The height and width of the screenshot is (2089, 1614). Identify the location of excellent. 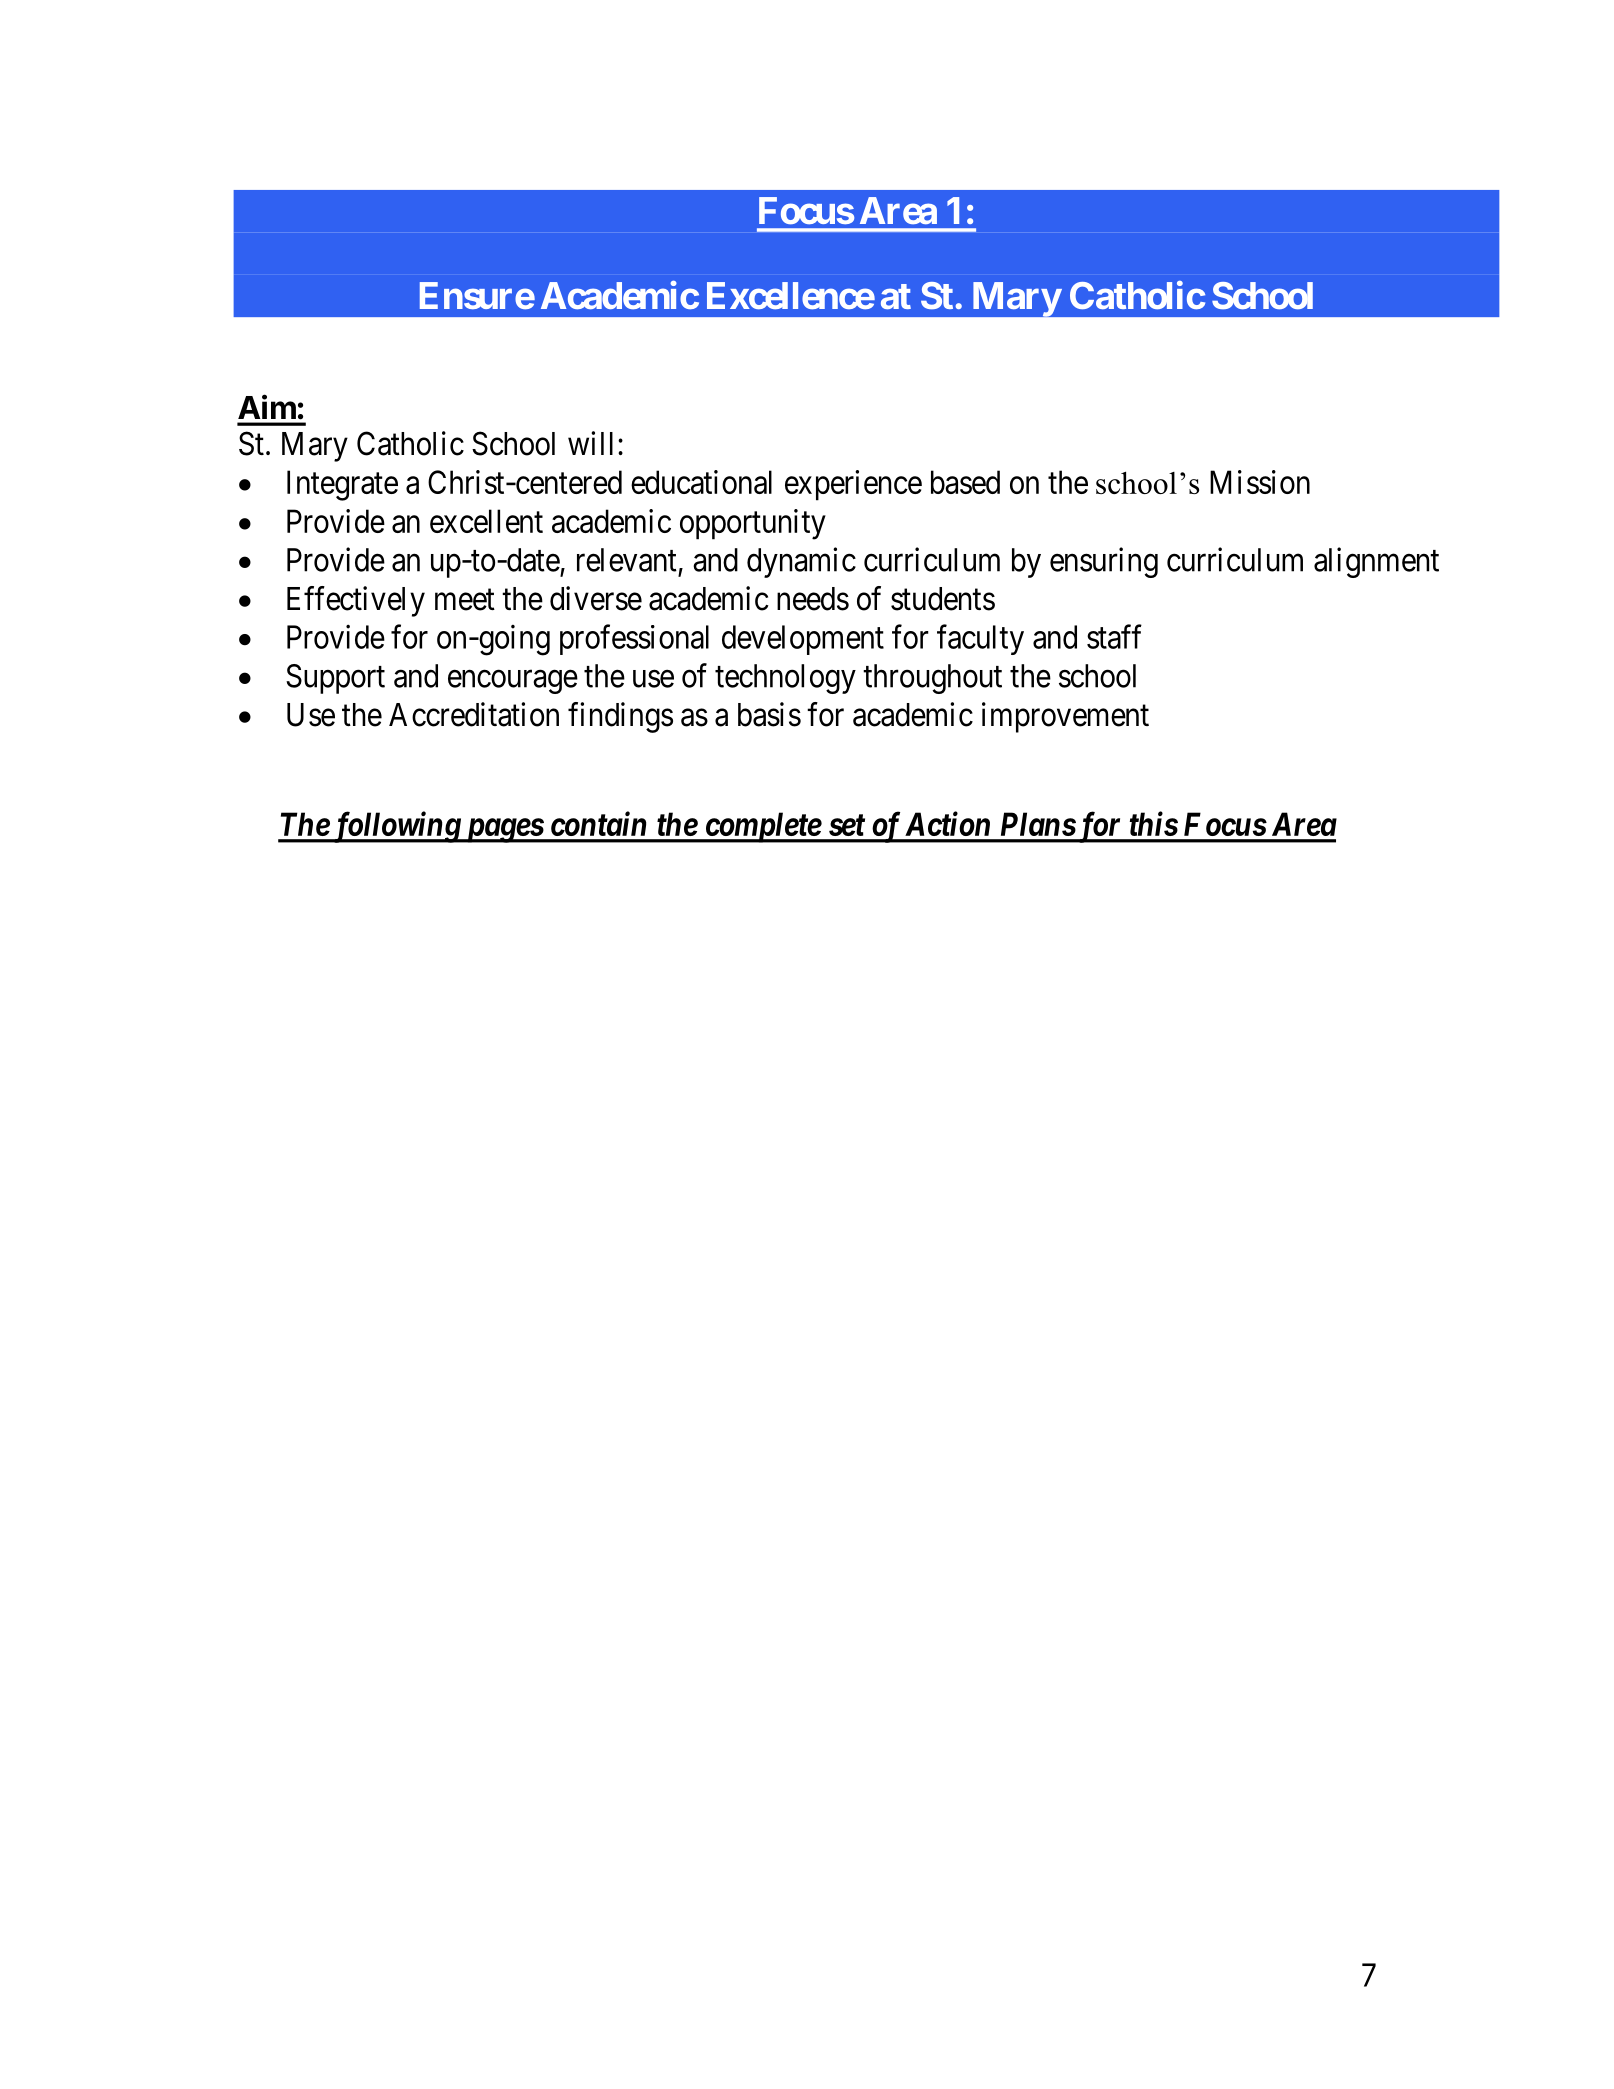
(486, 521).
